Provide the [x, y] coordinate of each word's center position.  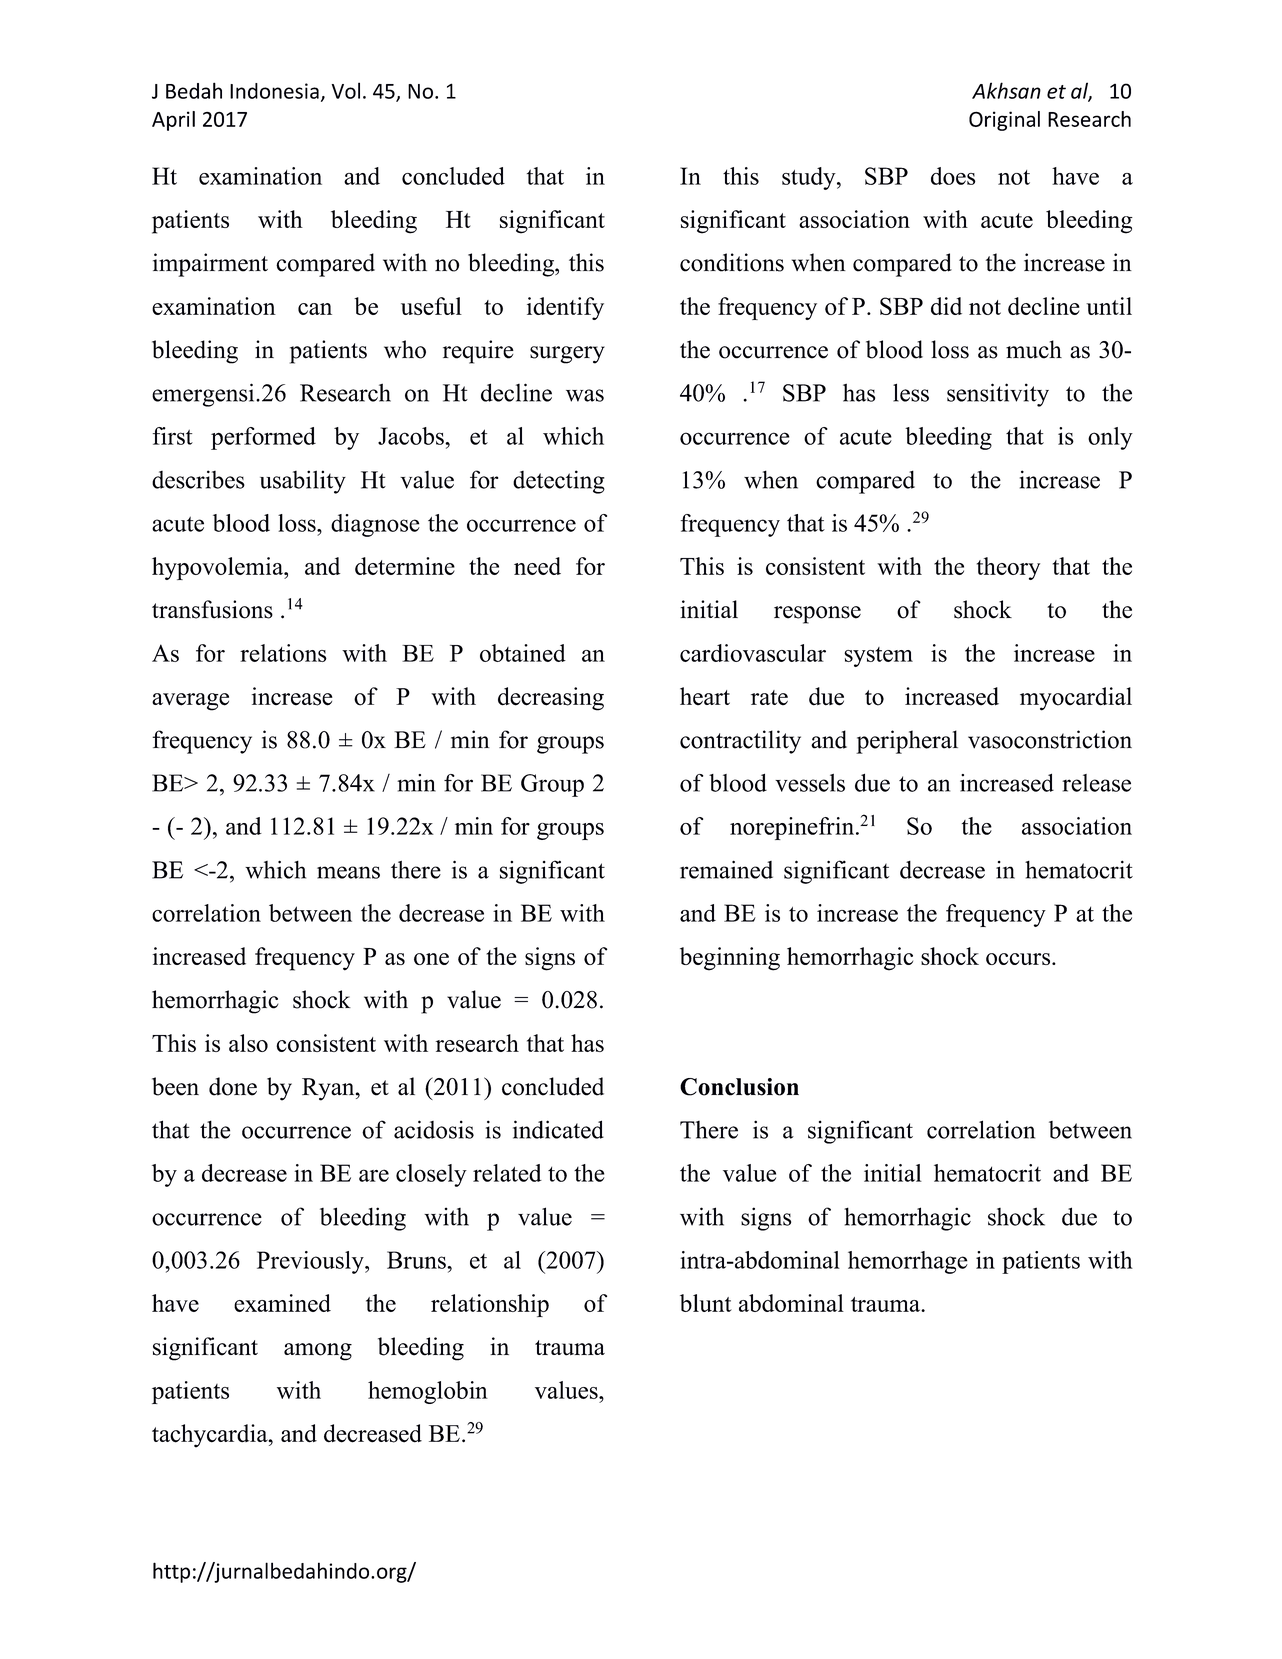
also [248, 1043]
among [318, 1352]
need [537, 566]
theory [1008, 568]
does [953, 176]
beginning [730, 959]
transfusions [212, 609]
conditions [732, 262]
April [173, 121]
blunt [706, 1303]
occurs [1019, 959]
